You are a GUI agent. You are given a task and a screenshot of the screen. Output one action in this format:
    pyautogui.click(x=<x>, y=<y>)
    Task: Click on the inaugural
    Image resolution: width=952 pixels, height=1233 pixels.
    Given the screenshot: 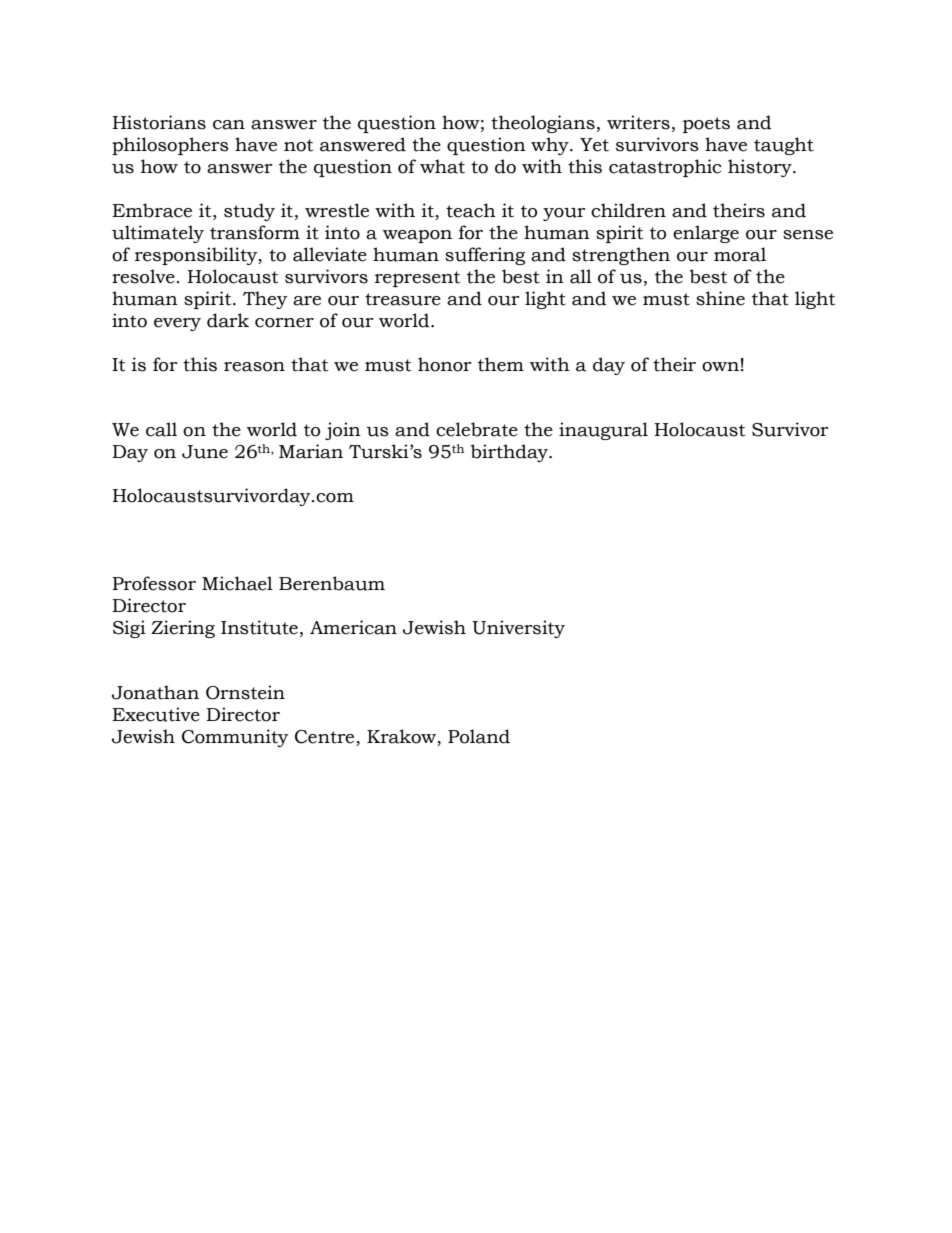 What is the action you would take?
    pyautogui.click(x=603, y=431)
